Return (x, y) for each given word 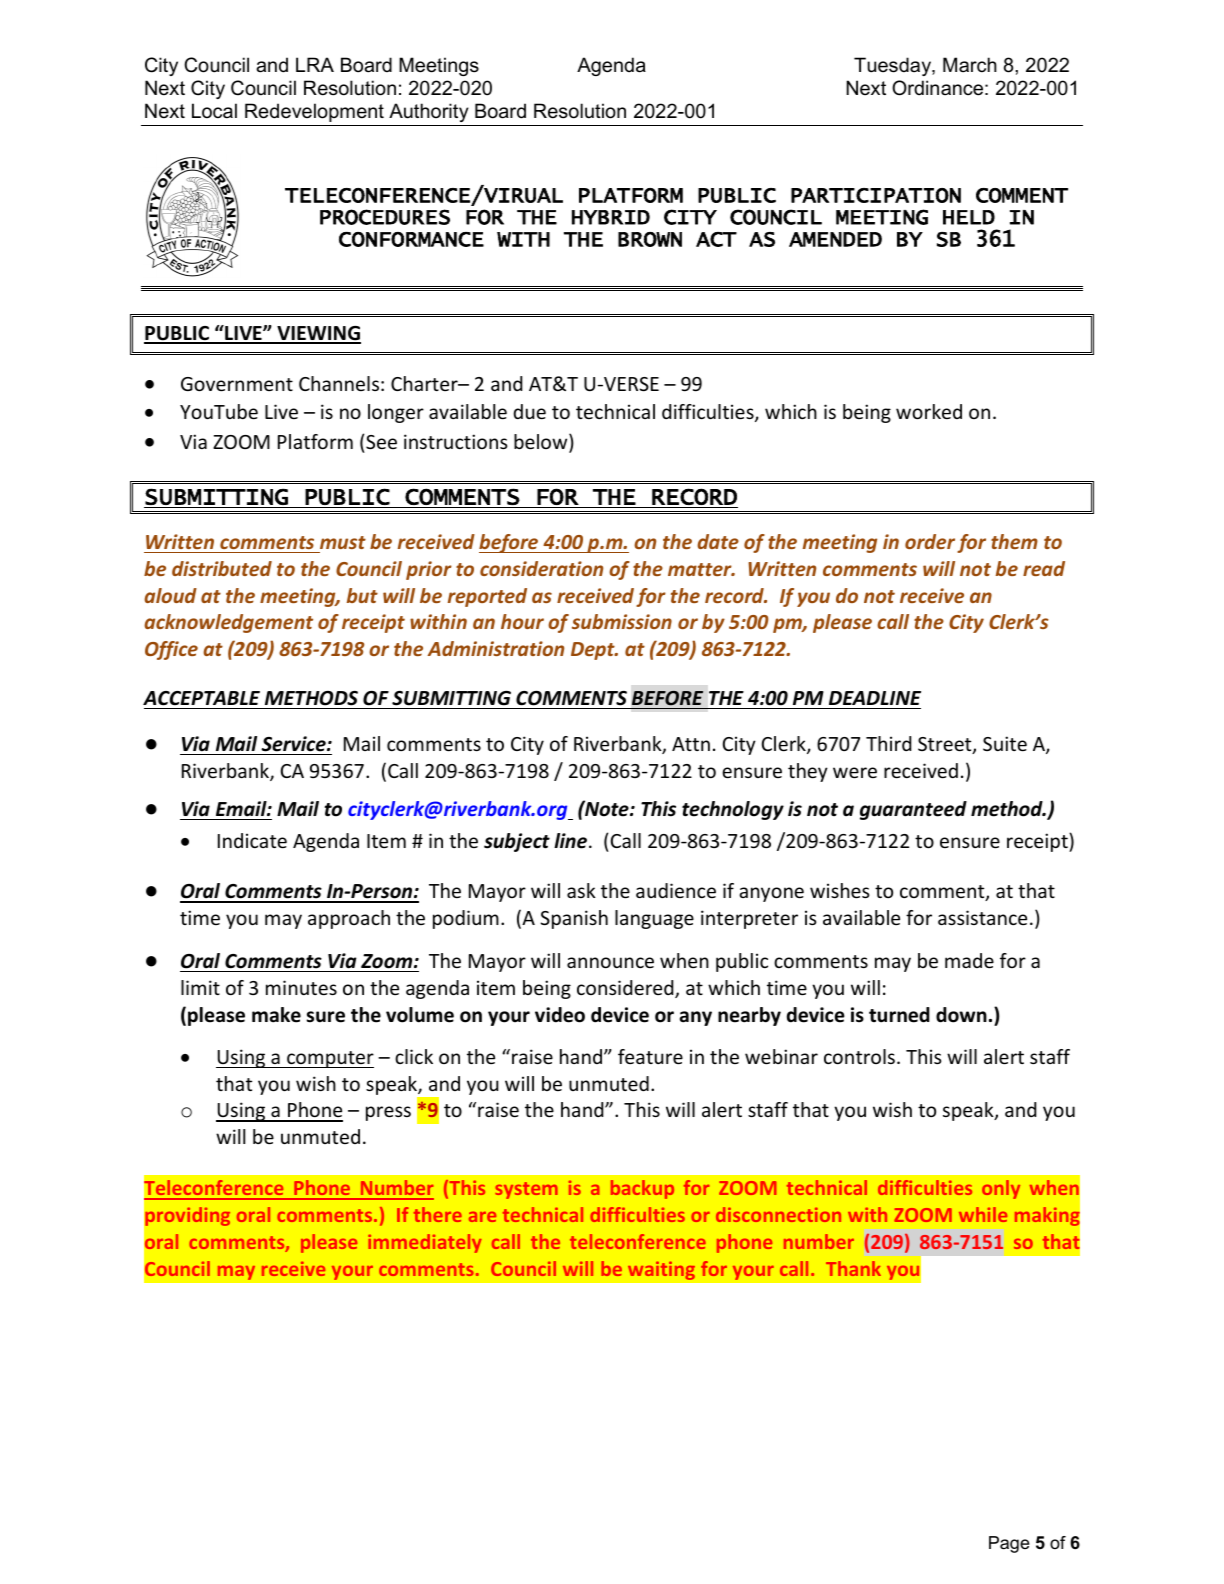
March (970, 65)
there (438, 1214)
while (983, 1214)
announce (610, 962)
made (969, 960)
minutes (301, 987)
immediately (425, 1243)
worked (929, 411)
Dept (594, 651)
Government (237, 384)
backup (642, 1189)
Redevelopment (314, 112)
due (529, 411)
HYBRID (611, 217)
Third (889, 743)
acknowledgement (228, 623)
